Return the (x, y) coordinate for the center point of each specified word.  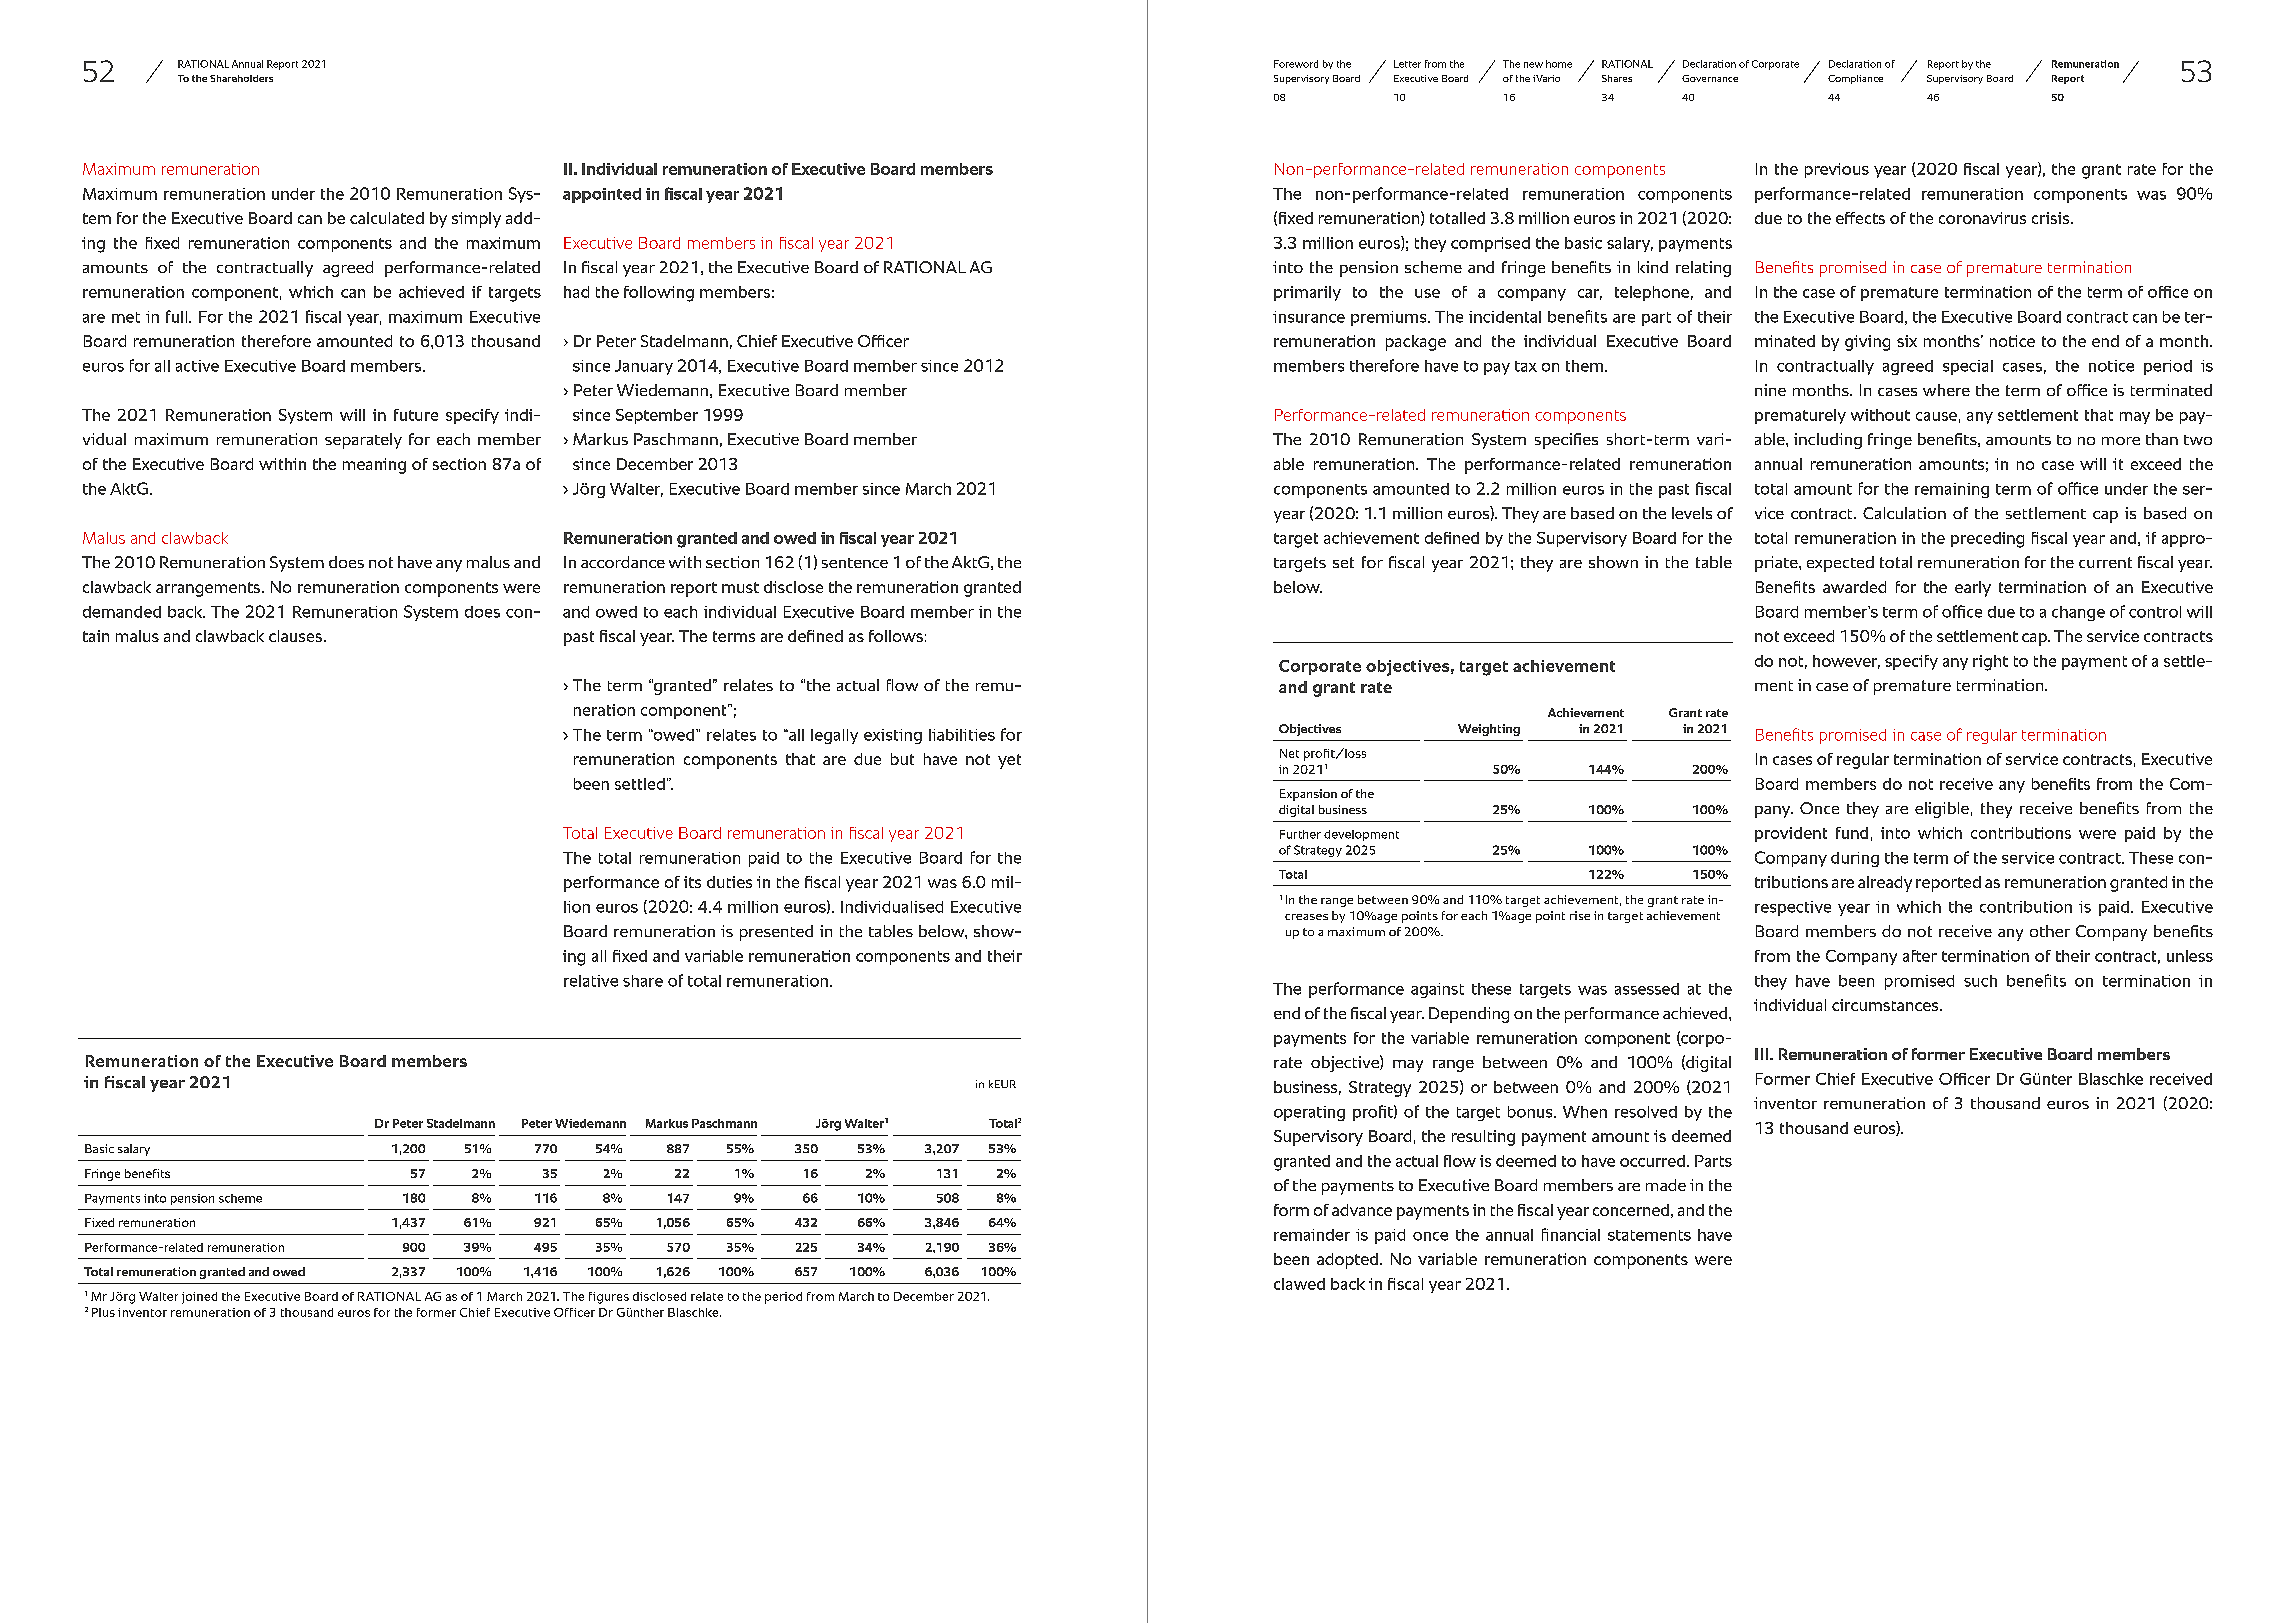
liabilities (962, 735)
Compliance (1855, 79)
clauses (297, 636)
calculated (387, 218)
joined (199, 1298)
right (1990, 663)
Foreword (1296, 64)
